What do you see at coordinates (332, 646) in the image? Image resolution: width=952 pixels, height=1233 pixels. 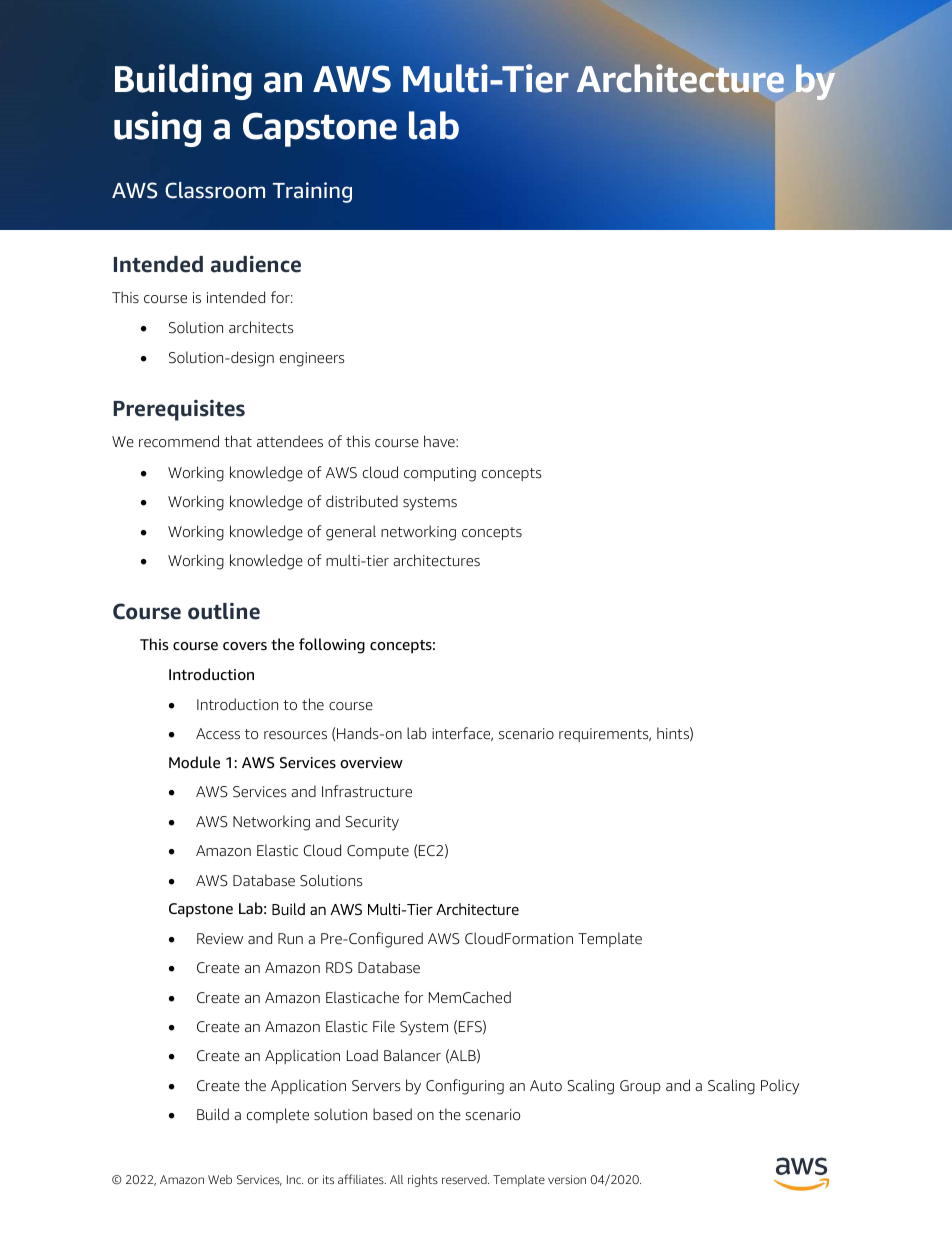 I see `following` at bounding box center [332, 646].
